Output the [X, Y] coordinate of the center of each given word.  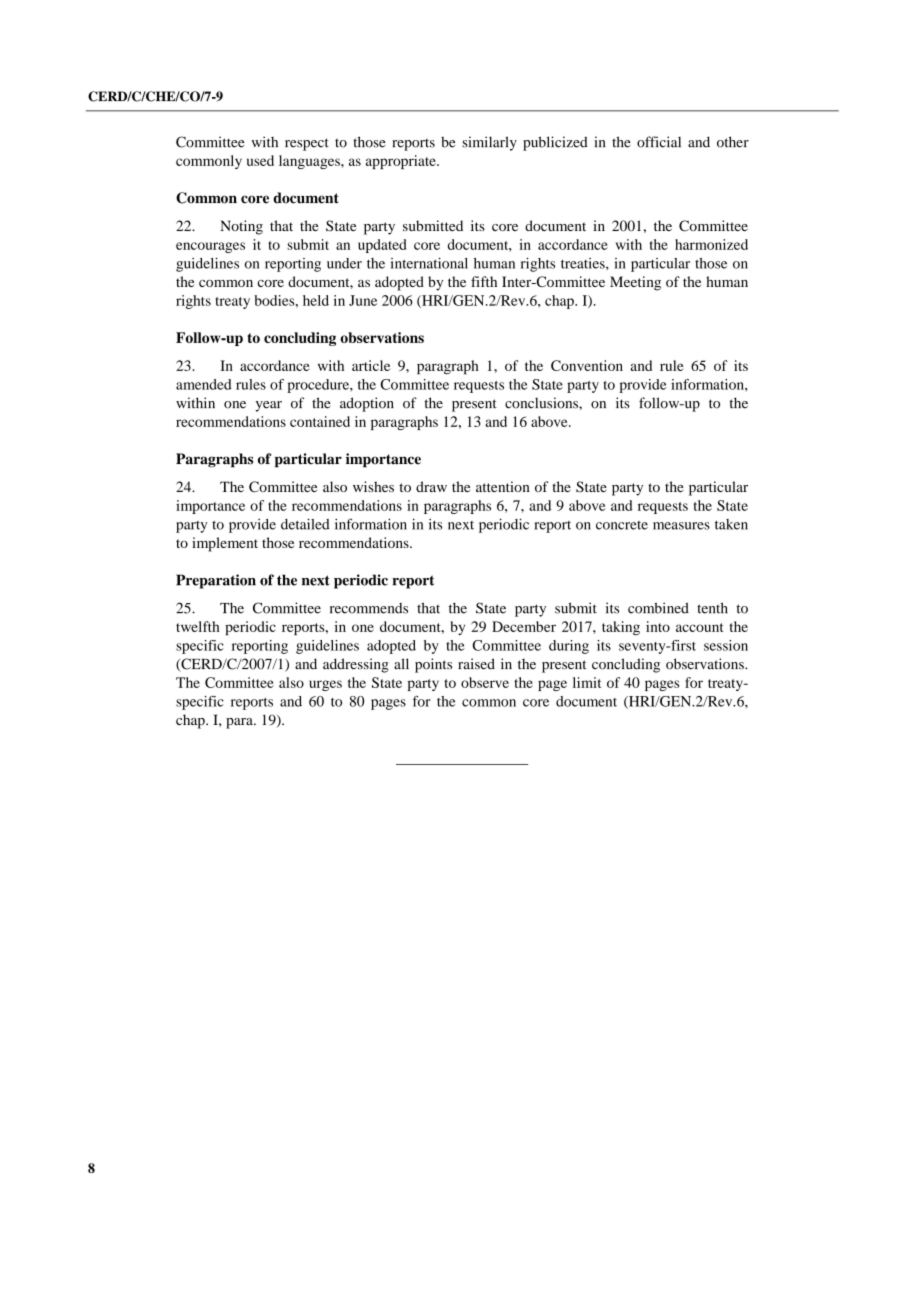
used [260, 160]
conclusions [542, 403]
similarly [489, 143]
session [726, 645]
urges [325, 685]
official [659, 142]
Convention [587, 365]
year [269, 406]
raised [476, 664]
